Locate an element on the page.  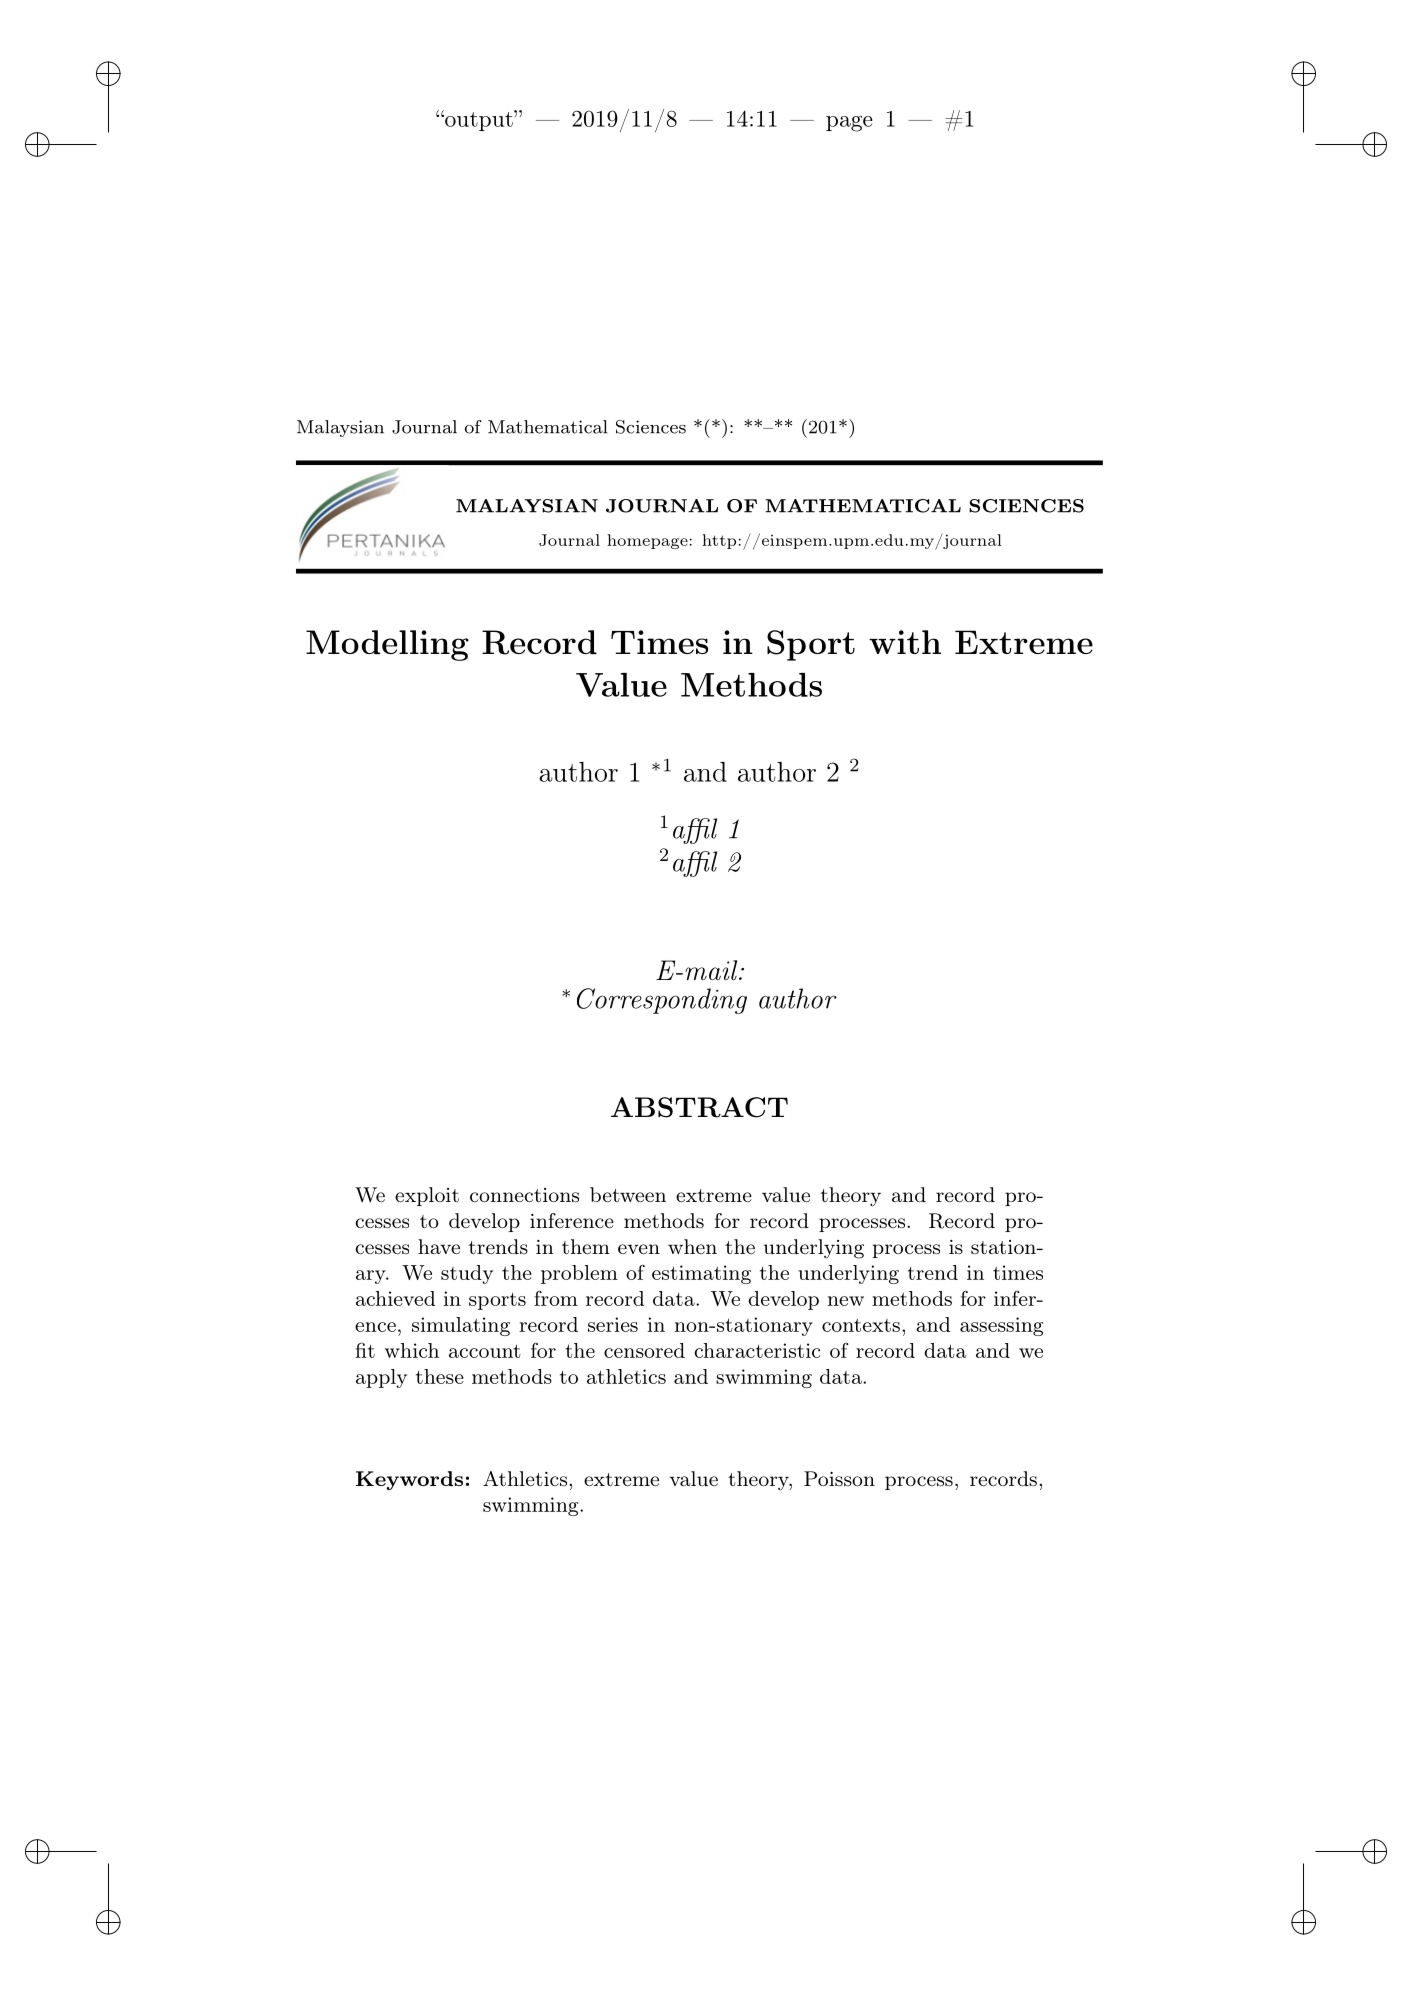
even is located at coordinates (639, 1249).
